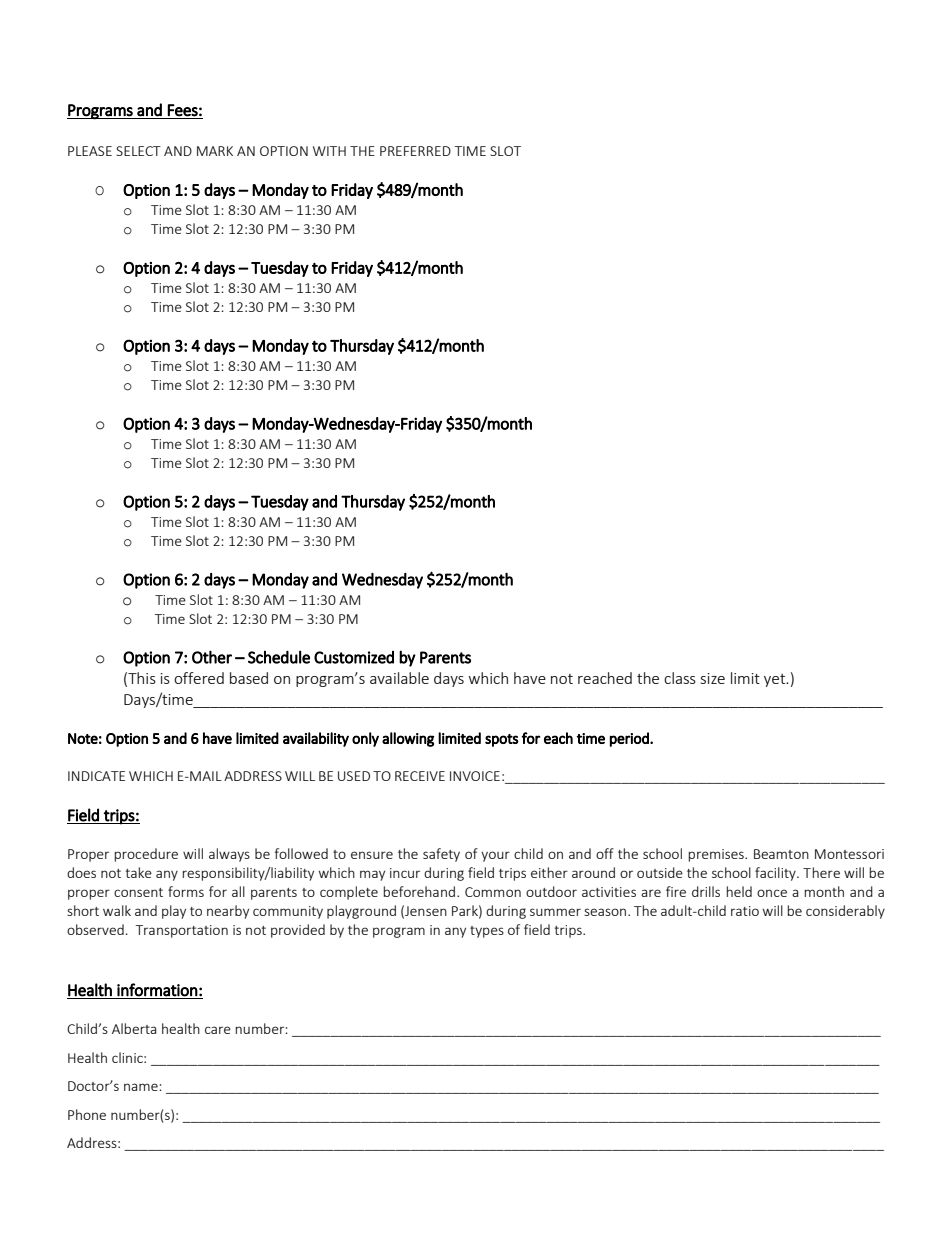  I want to click on facility, so click(776, 874).
